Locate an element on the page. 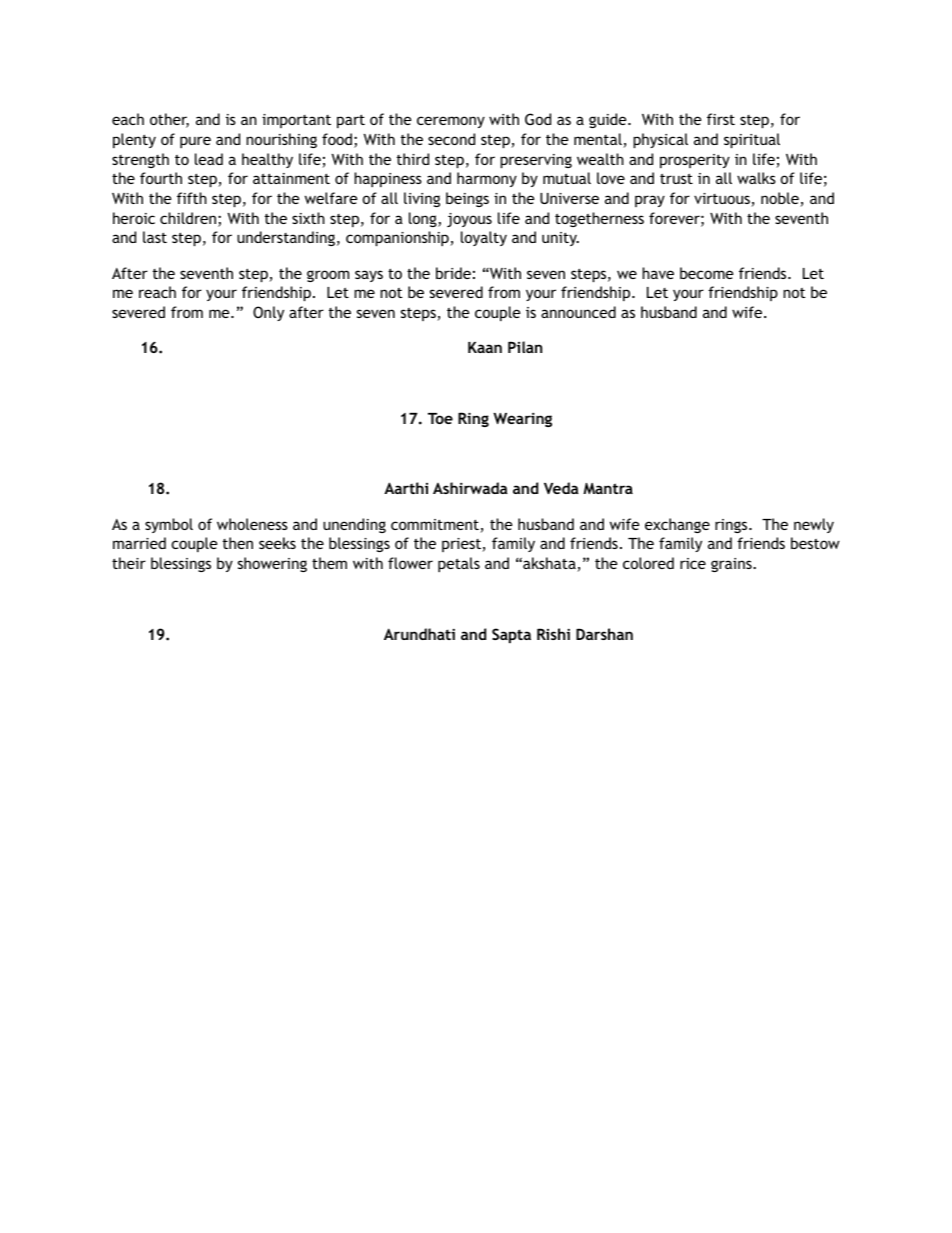 The width and height of the page is (952, 1233). bride is located at coordinates (453, 273).
